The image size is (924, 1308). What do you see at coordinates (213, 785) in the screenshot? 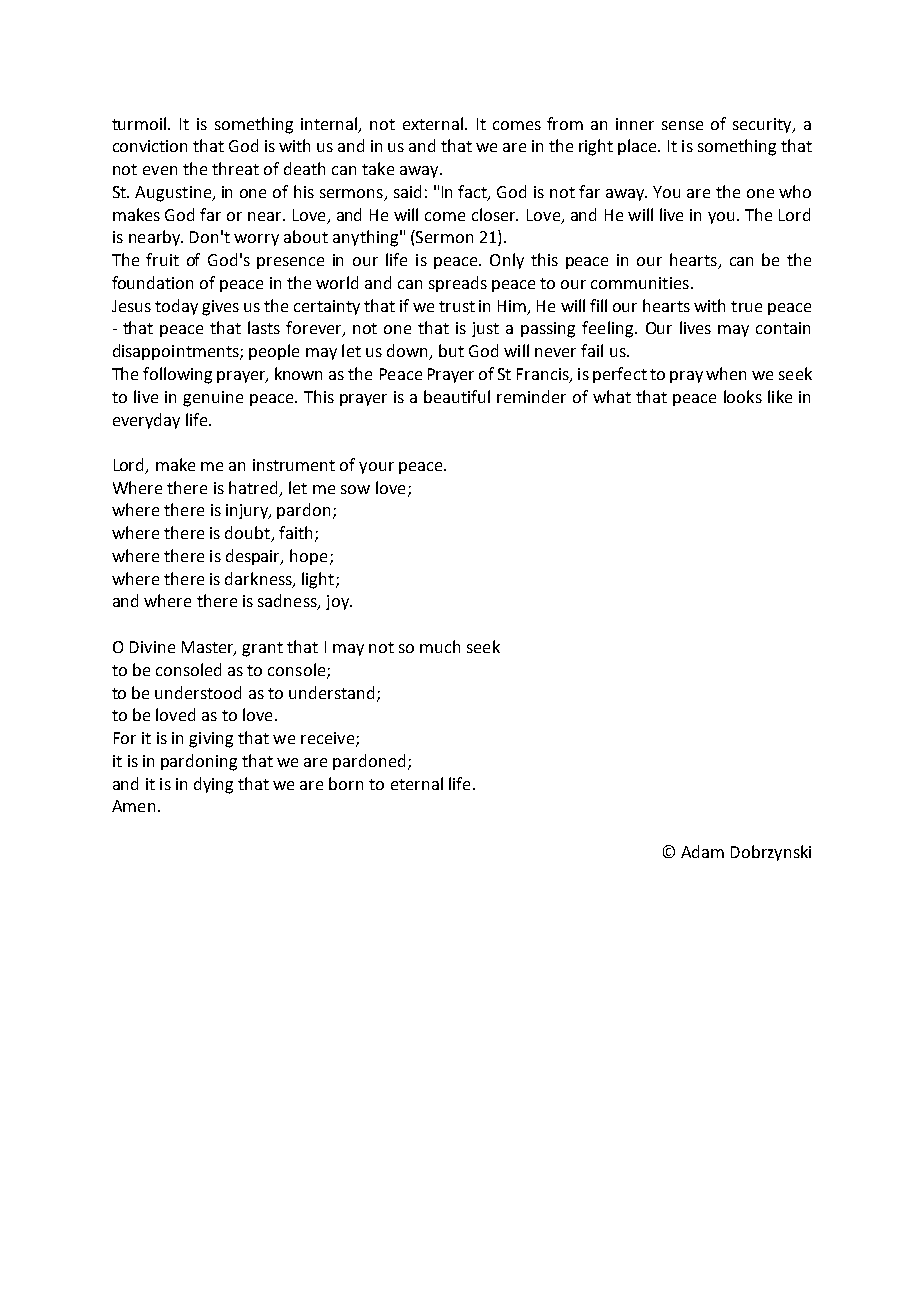
I see `dying` at bounding box center [213, 785].
